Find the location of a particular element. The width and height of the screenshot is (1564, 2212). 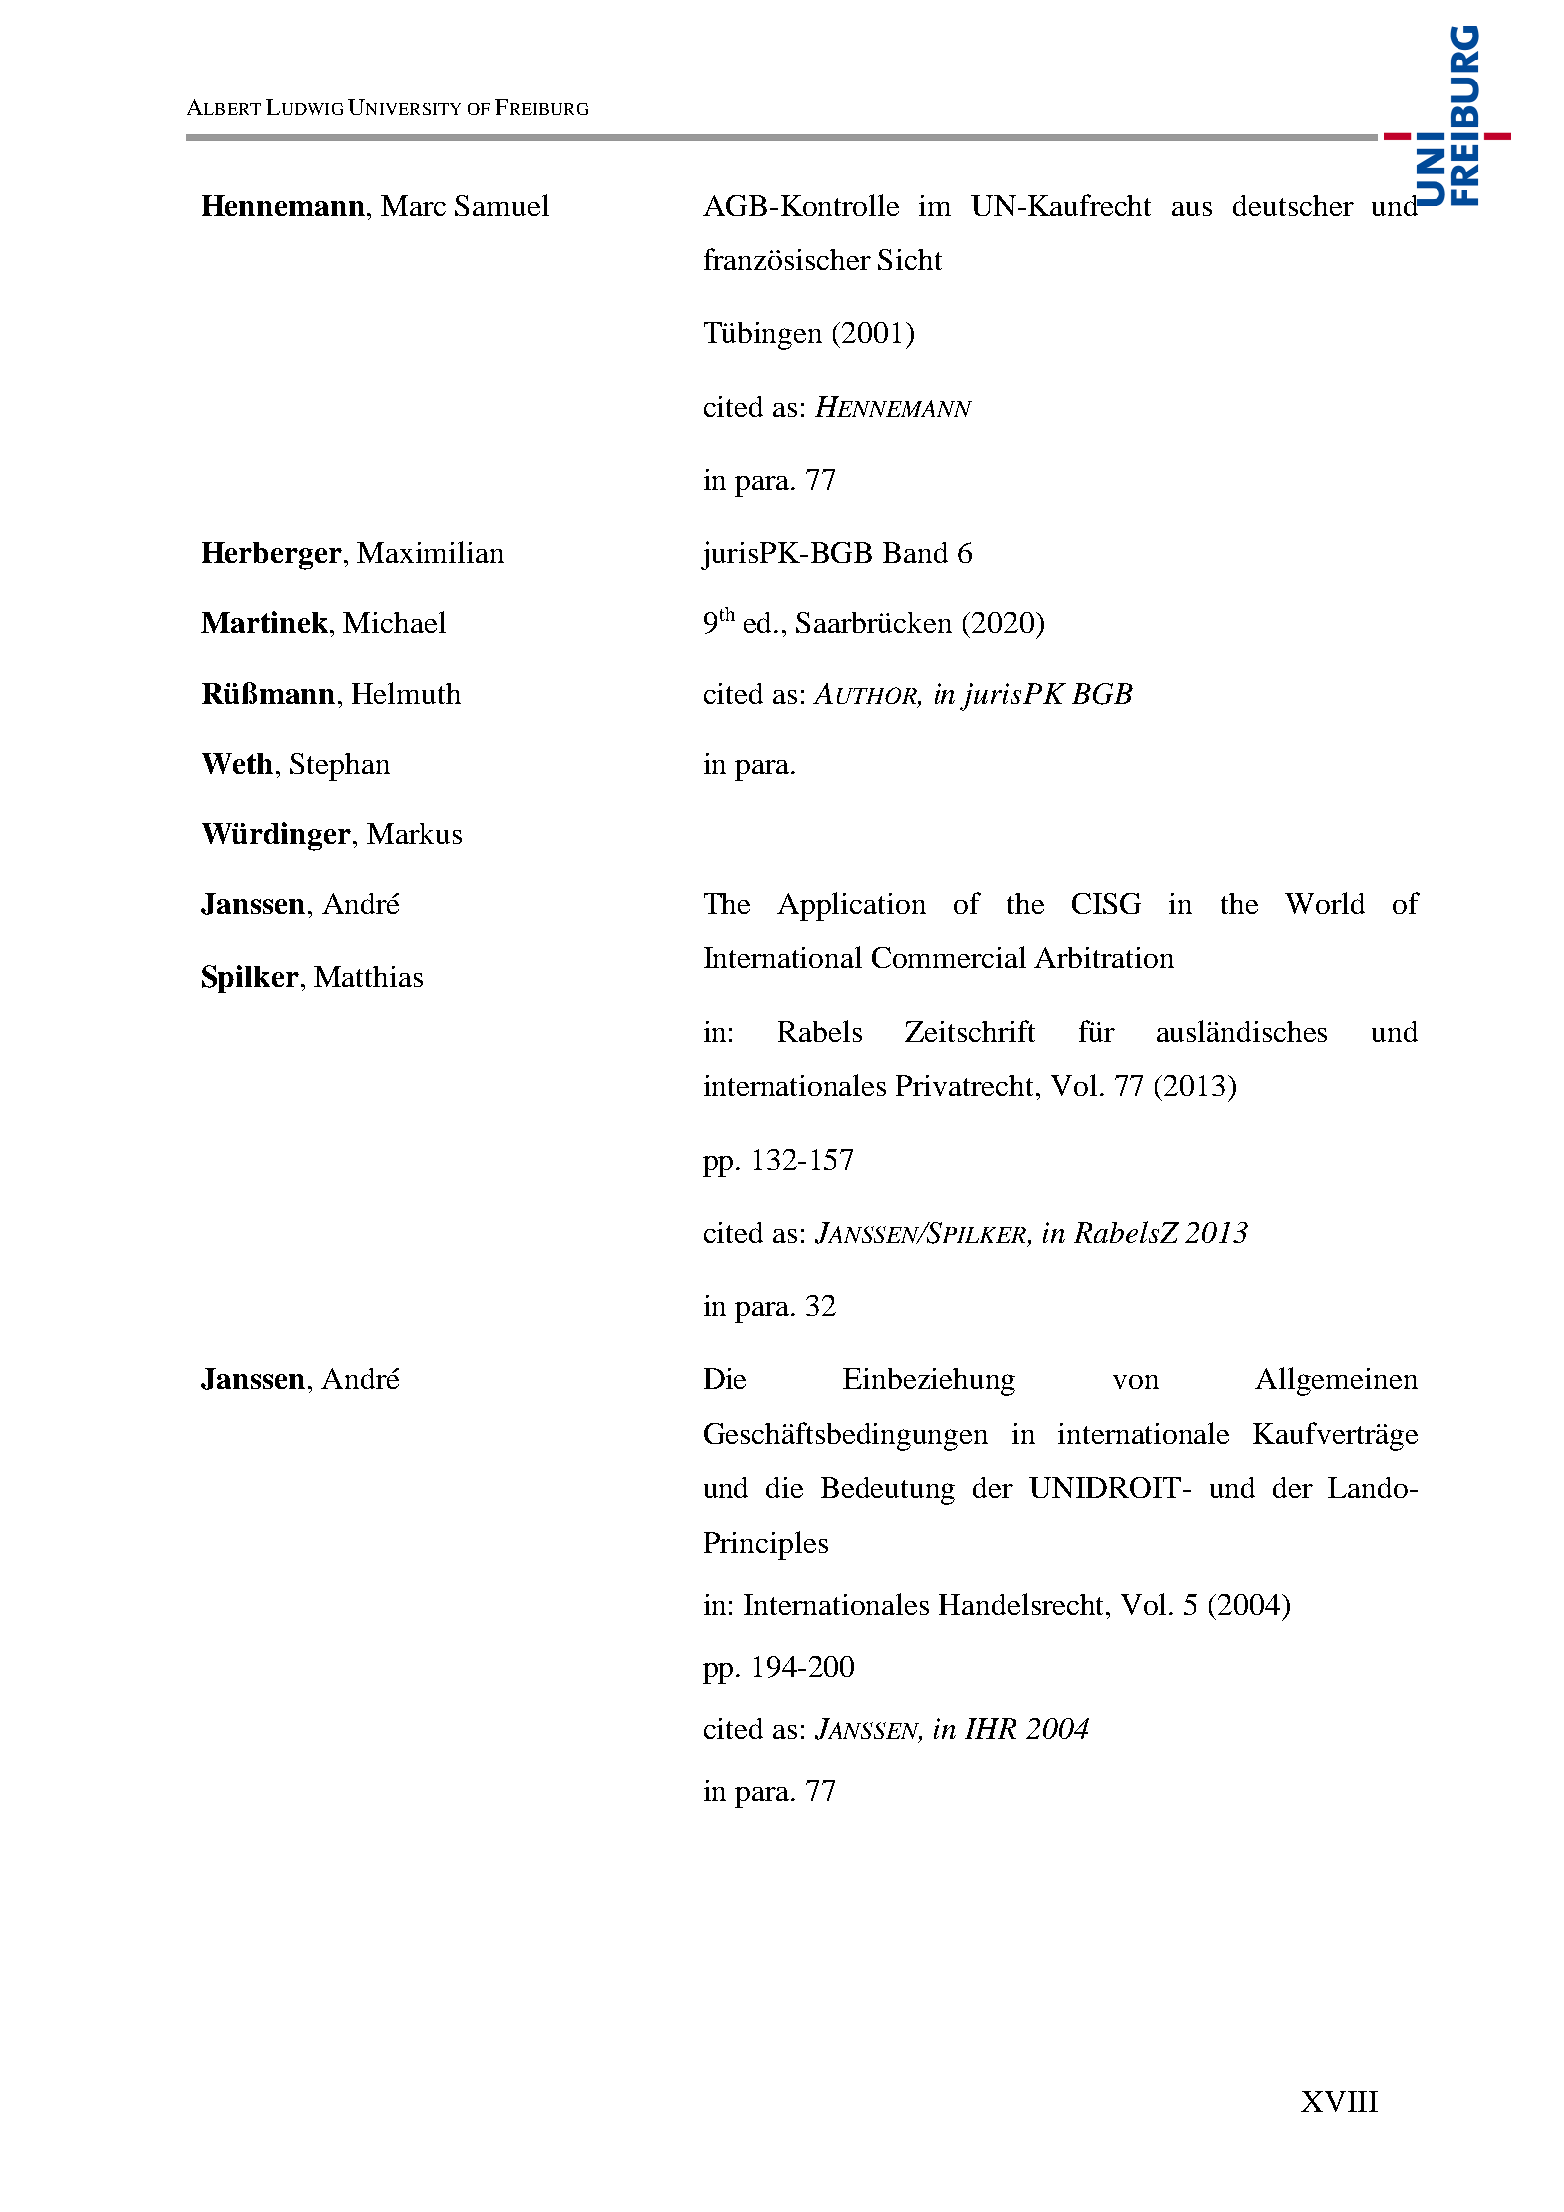

XVIII is located at coordinates (1339, 2101).
